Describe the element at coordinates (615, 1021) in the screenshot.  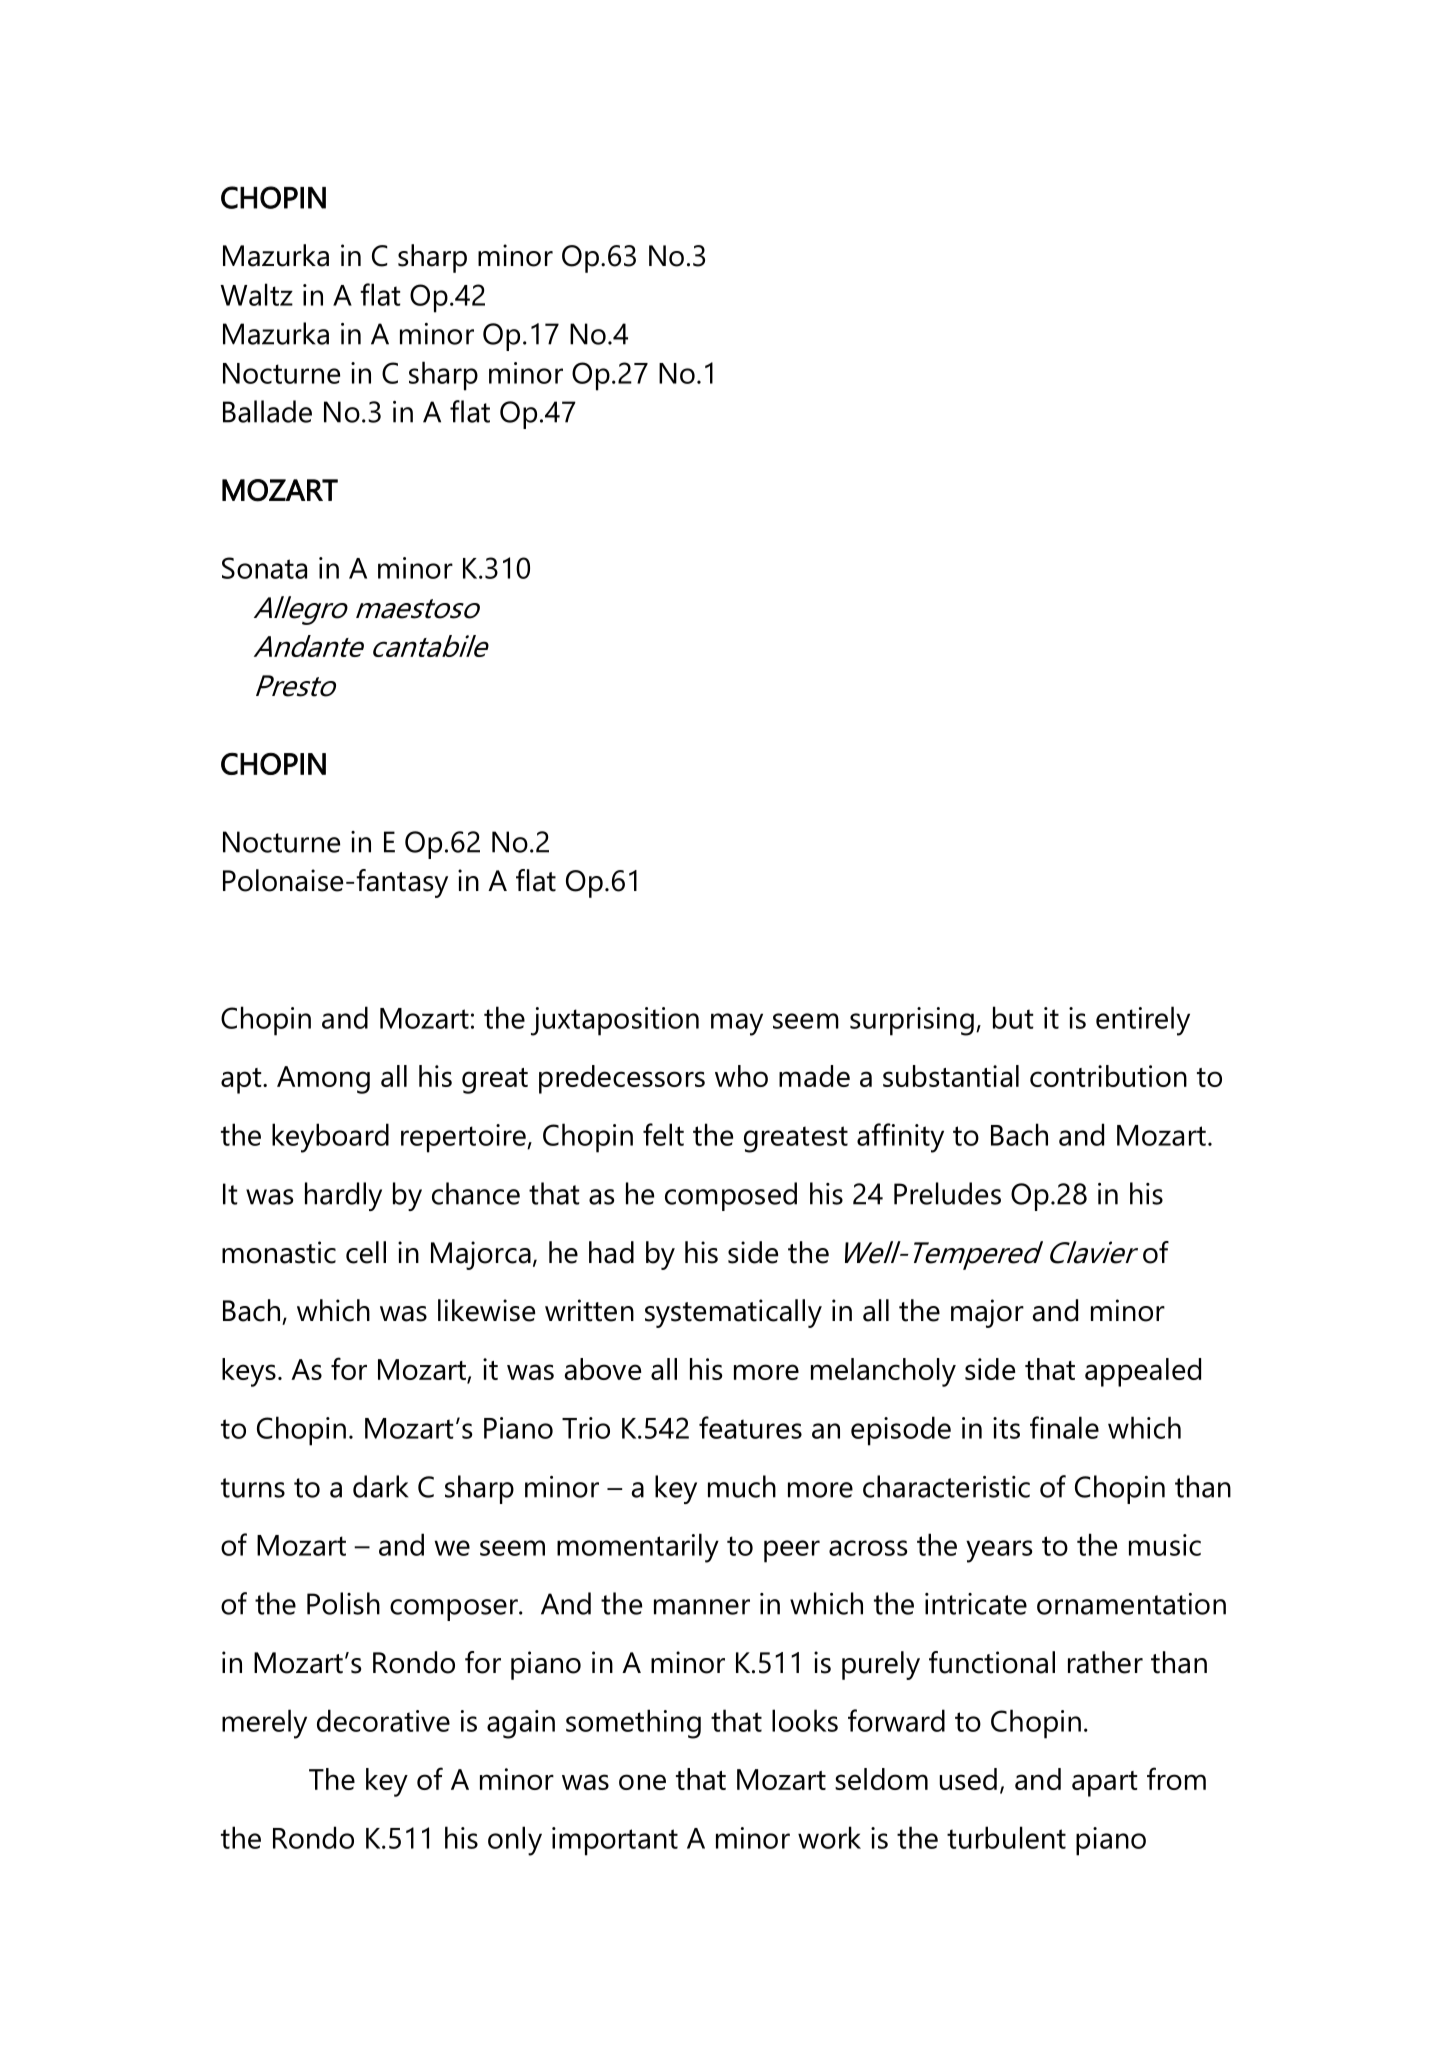
I see `juxtaposition` at that location.
